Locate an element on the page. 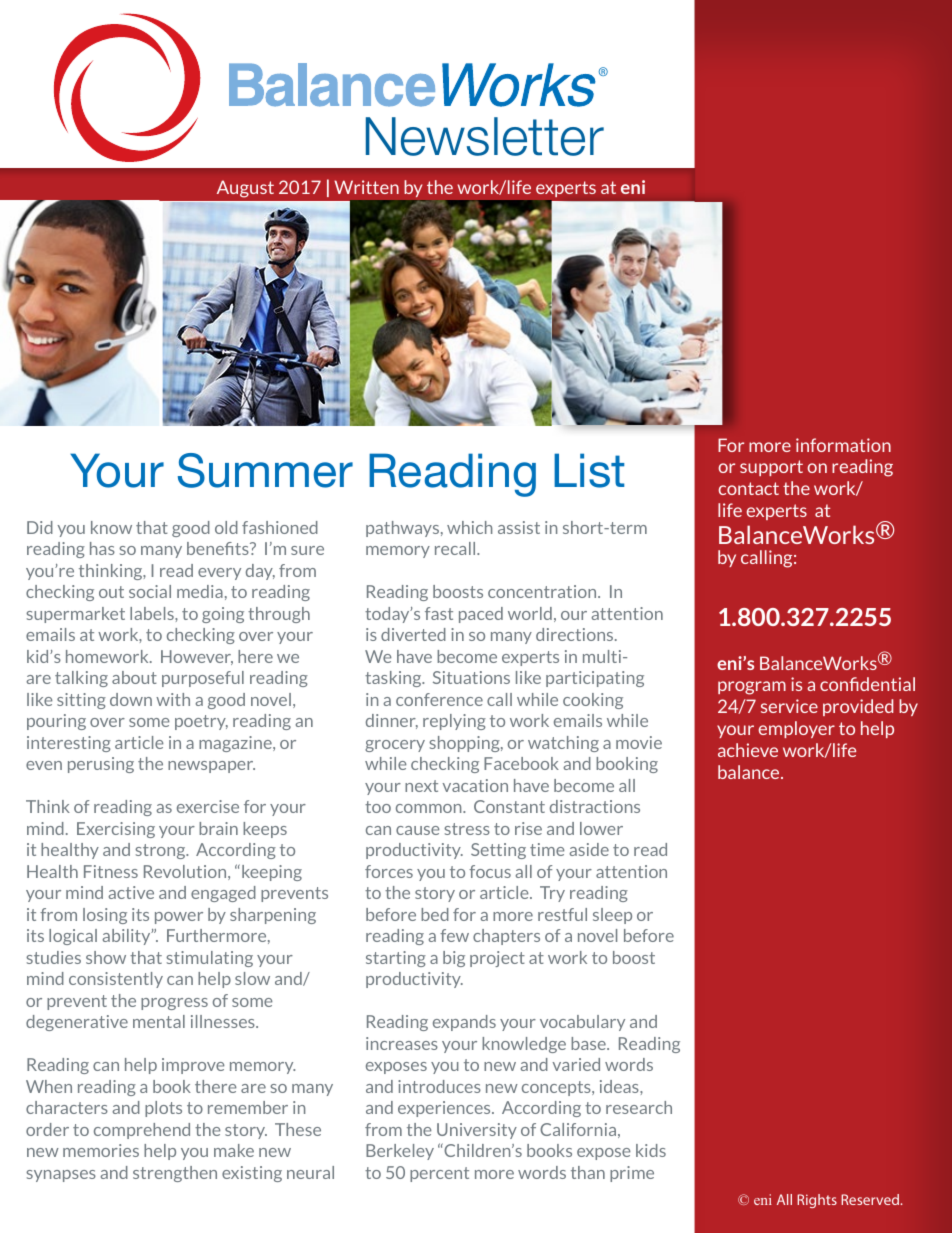 The height and width of the document is (1233, 952). Written is located at coordinates (366, 187).
